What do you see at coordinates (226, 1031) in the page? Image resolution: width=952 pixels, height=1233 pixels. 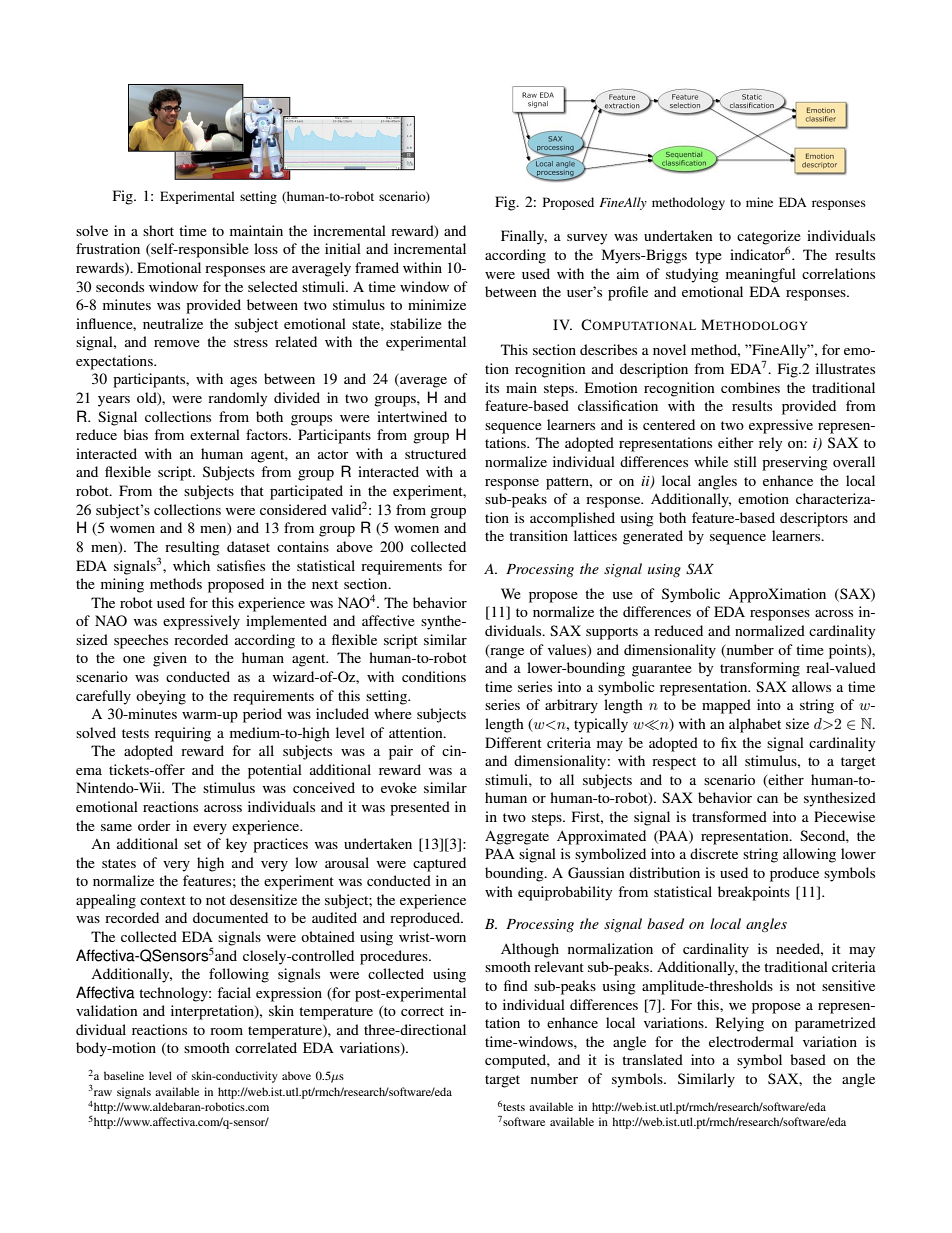 I see `room` at bounding box center [226, 1031].
